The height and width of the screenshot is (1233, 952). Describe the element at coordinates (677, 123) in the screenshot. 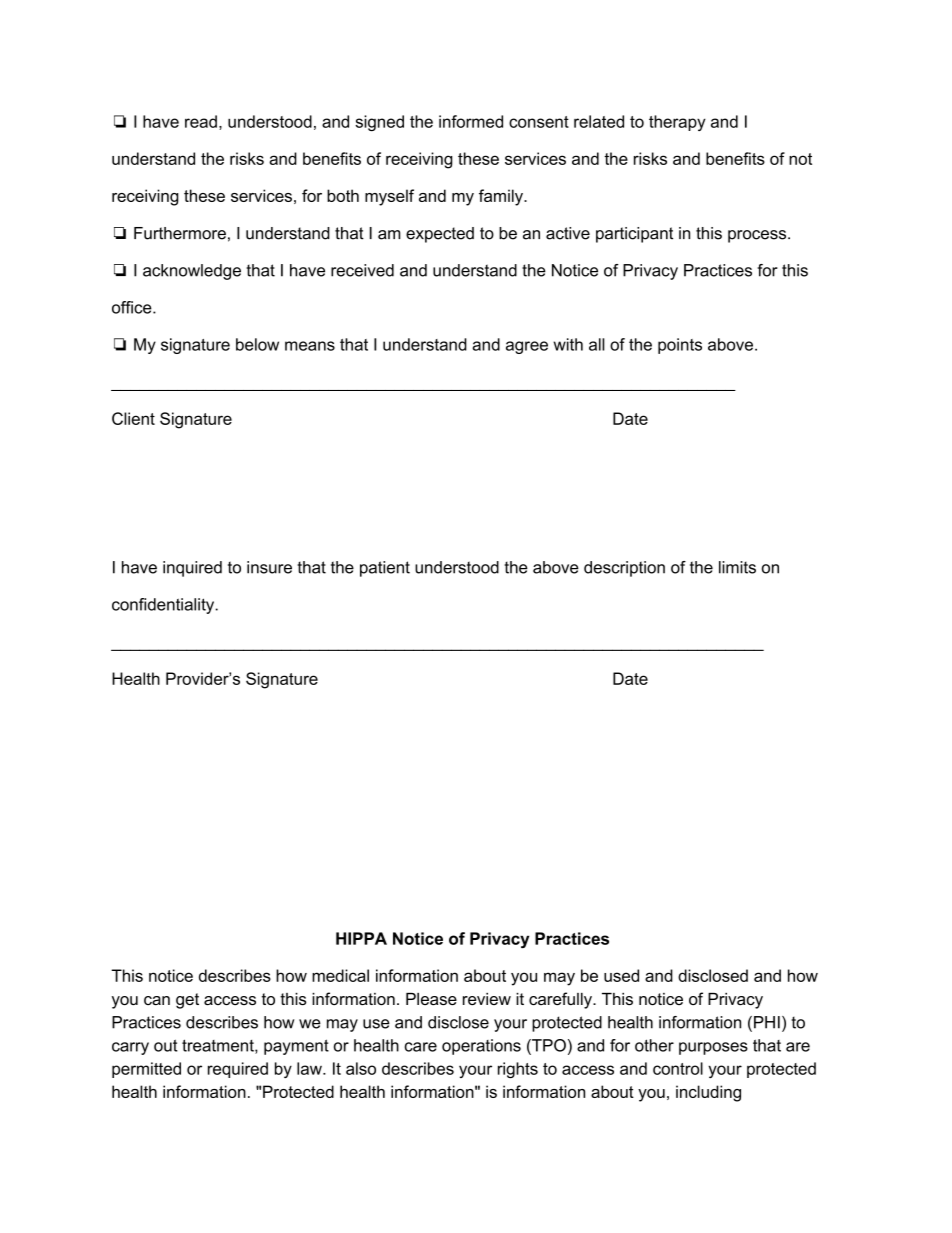

I see `therapy` at that location.
